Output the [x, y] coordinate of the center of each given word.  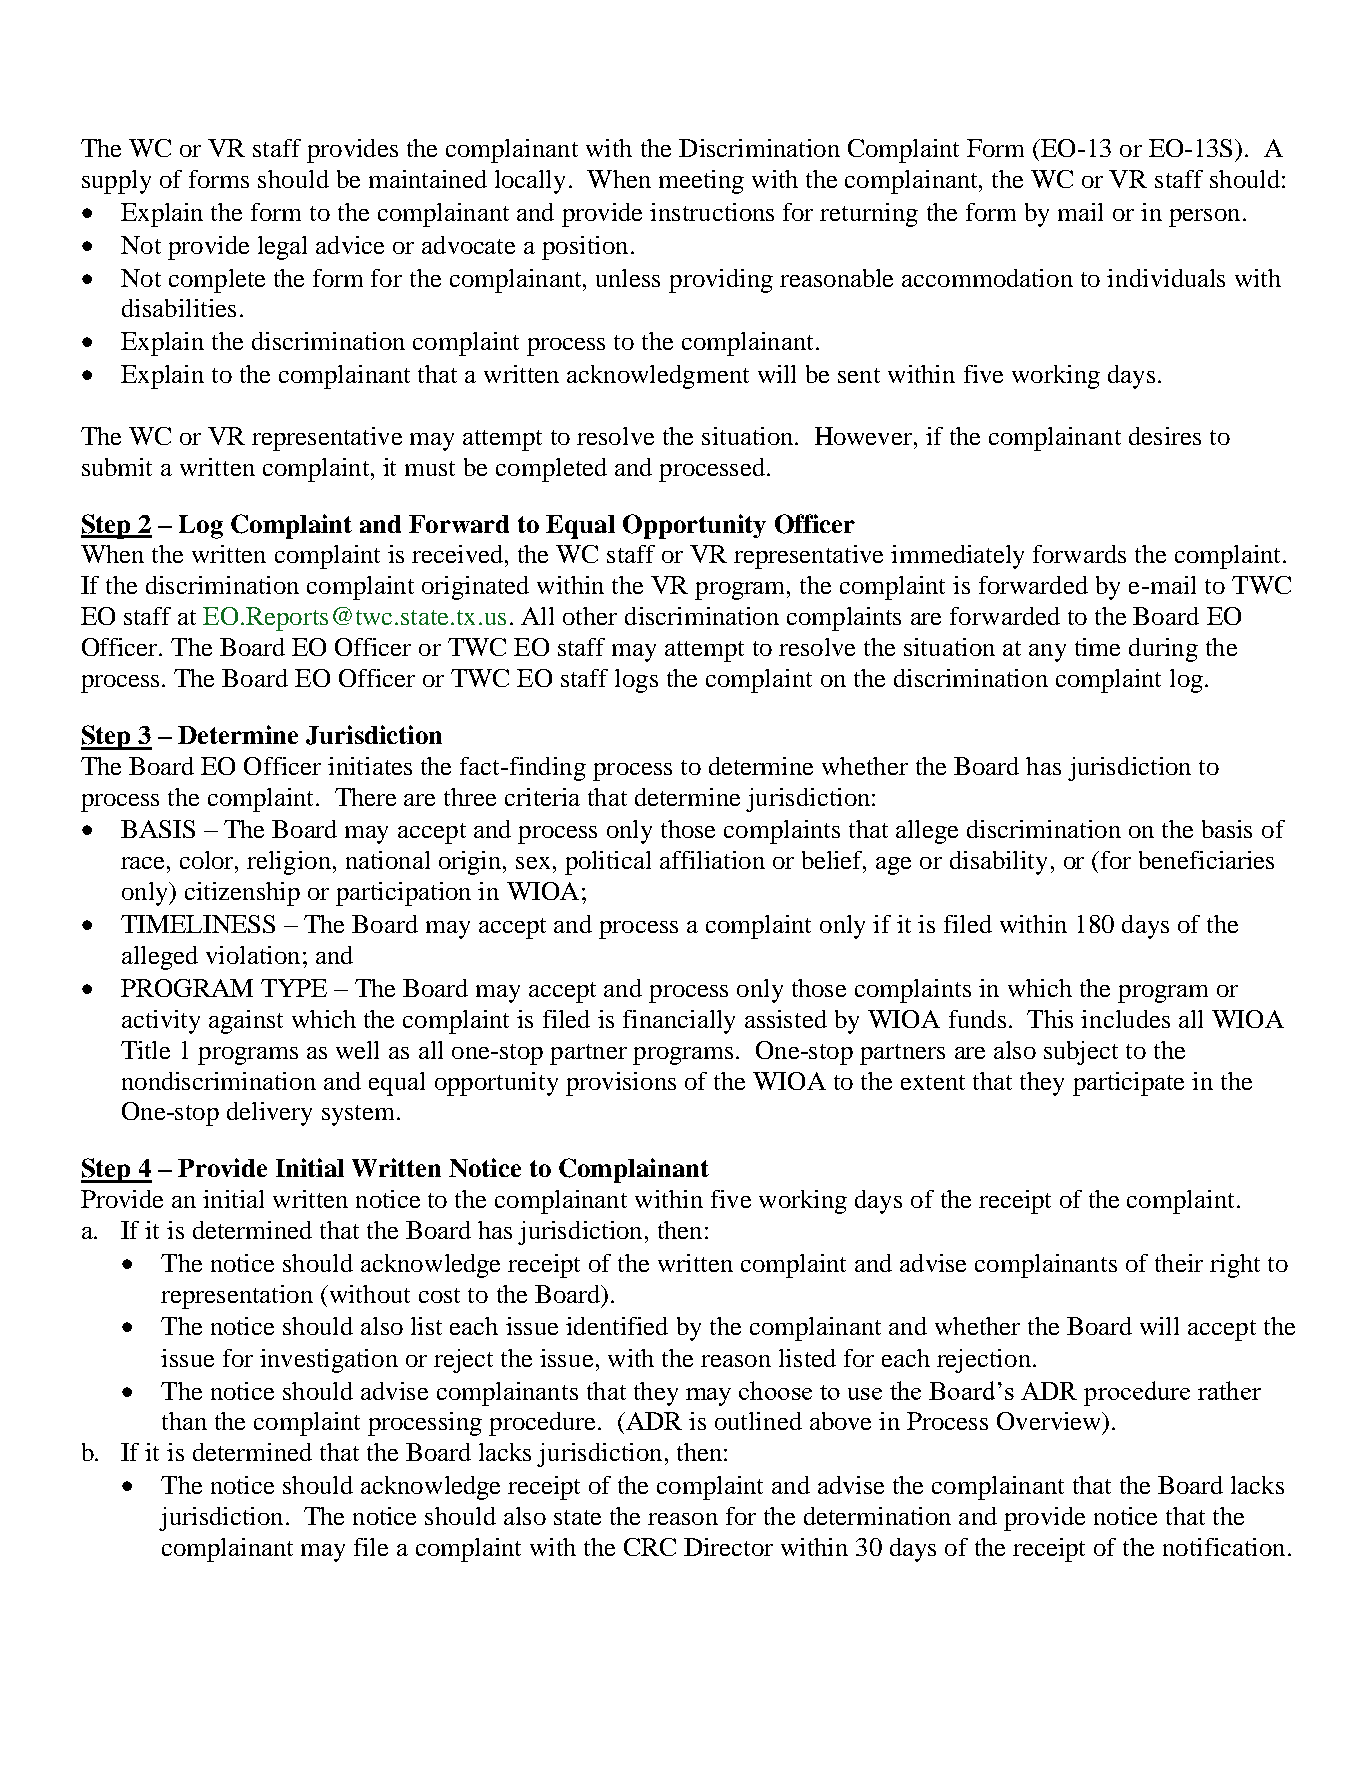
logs [636, 681]
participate [1128, 1084]
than [184, 1421]
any [1047, 653]
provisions [621, 1084]
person [1204, 218]
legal [282, 248]
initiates [370, 766]
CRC [650, 1547]
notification [1224, 1547]
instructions [712, 212]
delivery [269, 1114]
